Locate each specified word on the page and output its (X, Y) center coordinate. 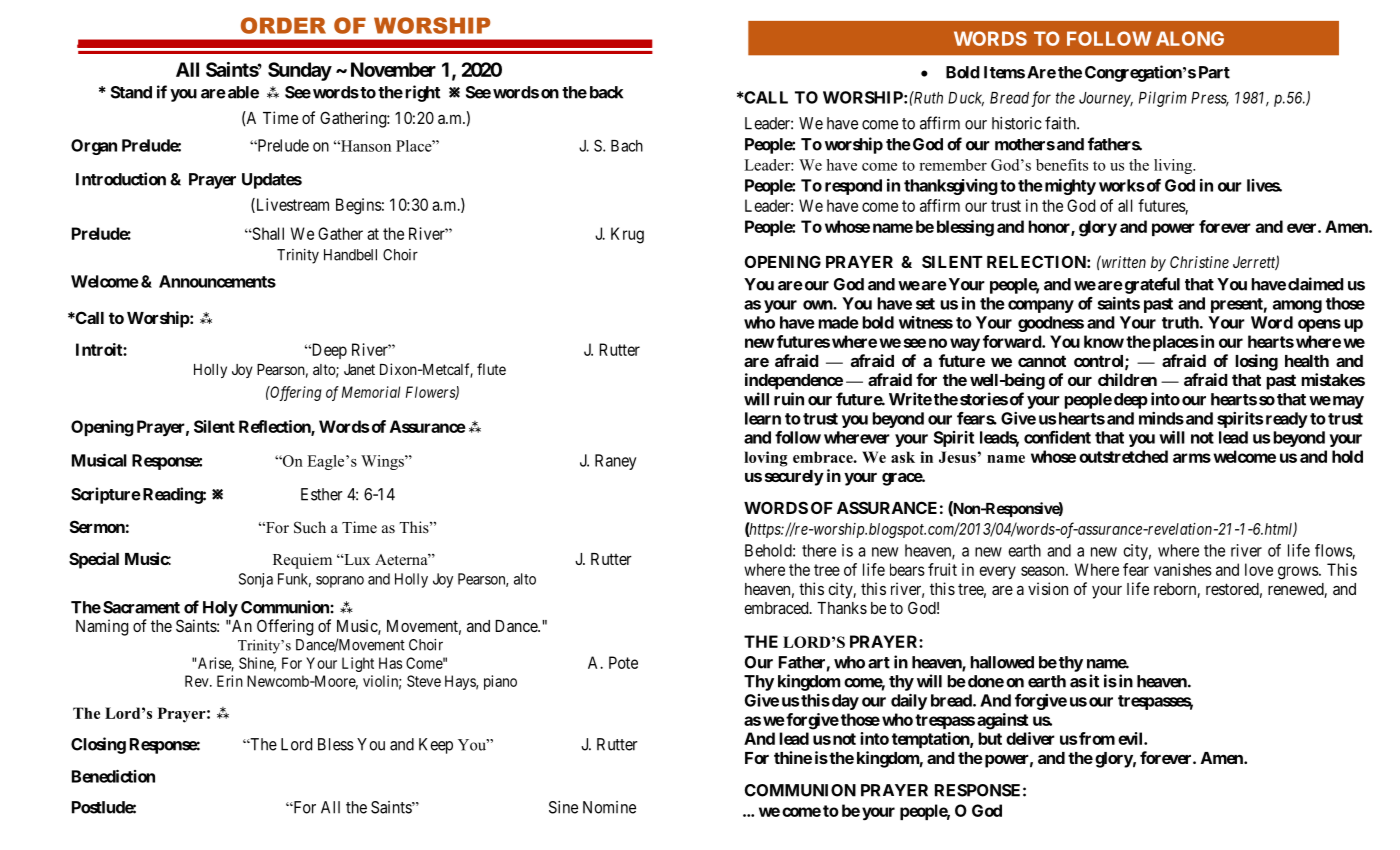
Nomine (609, 807)
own (818, 305)
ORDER (283, 25)
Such (310, 527)
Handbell (350, 255)
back (606, 92)
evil (1131, 738)
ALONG (1190, 38)
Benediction (113, 776)
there (819, 550)
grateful (1151, 285)
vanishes (1183, 569)
